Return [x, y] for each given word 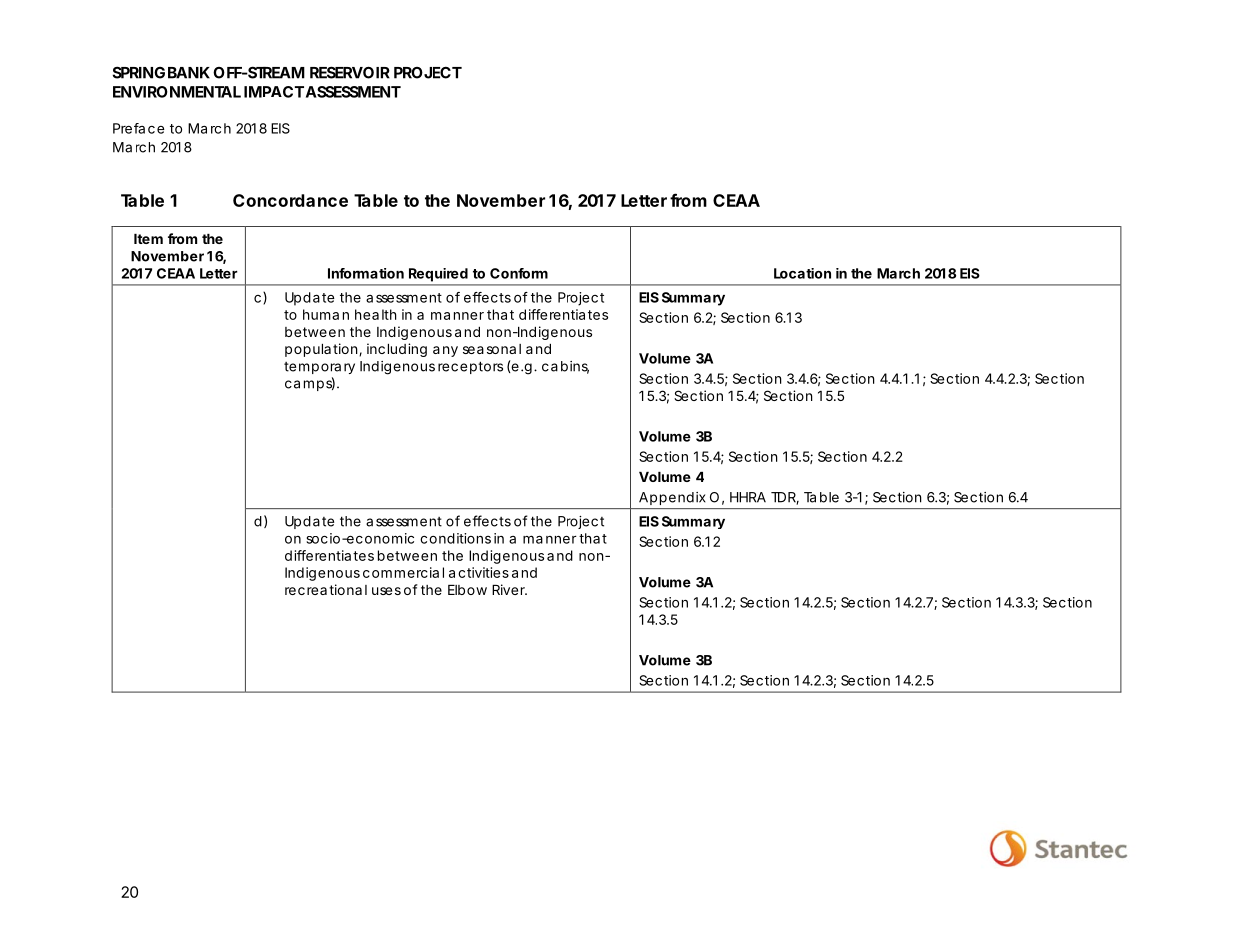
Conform [519, 273]
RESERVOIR [350, 72]
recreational [326, 589]
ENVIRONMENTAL [177, 92]
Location [802, 273]
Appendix [672, 498]
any [445, 351]
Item [148, 239]
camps [310, 384]
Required [438, 275]
